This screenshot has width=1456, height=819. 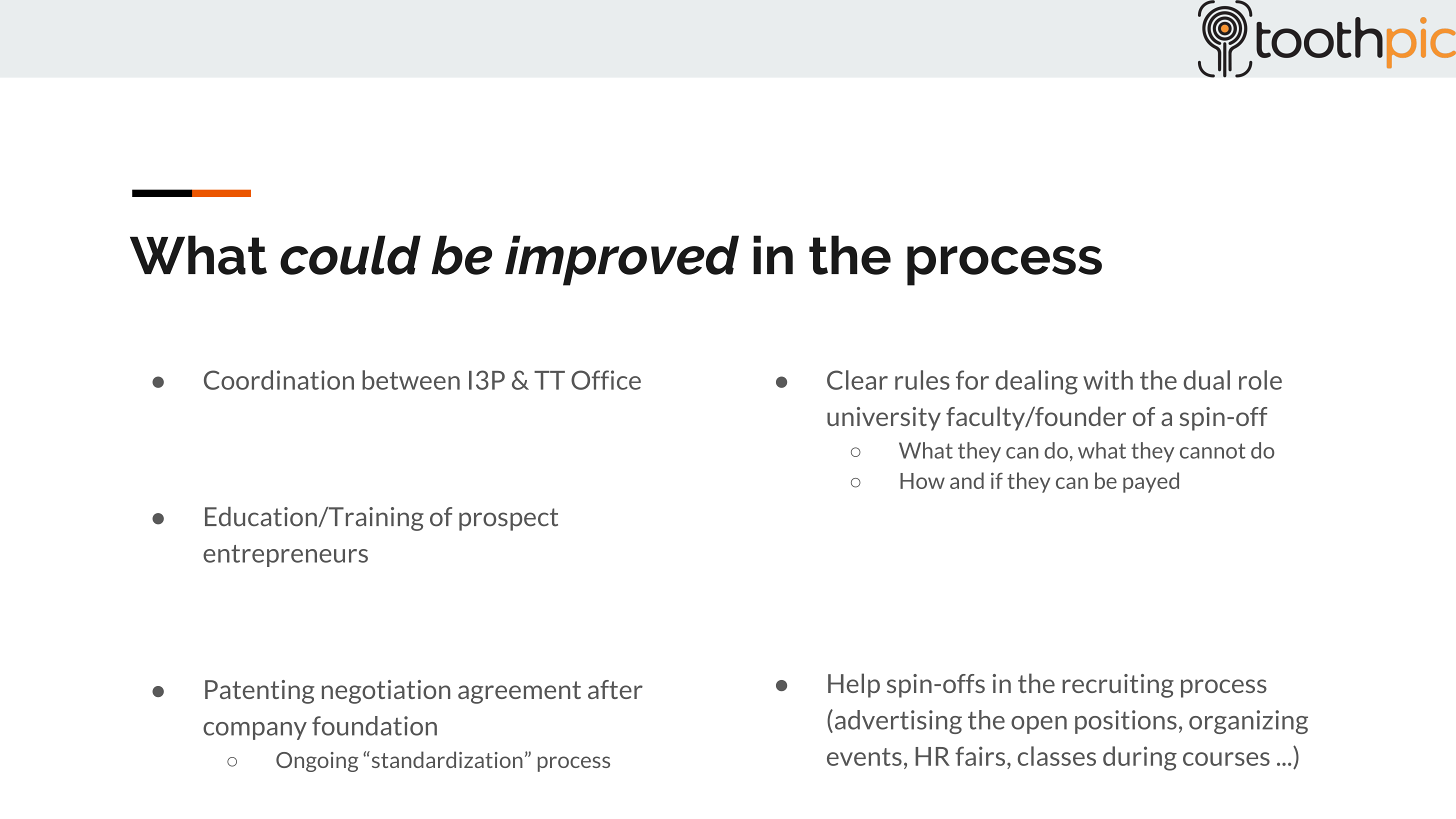 I want to click on between, so click(x=411, y=380).
